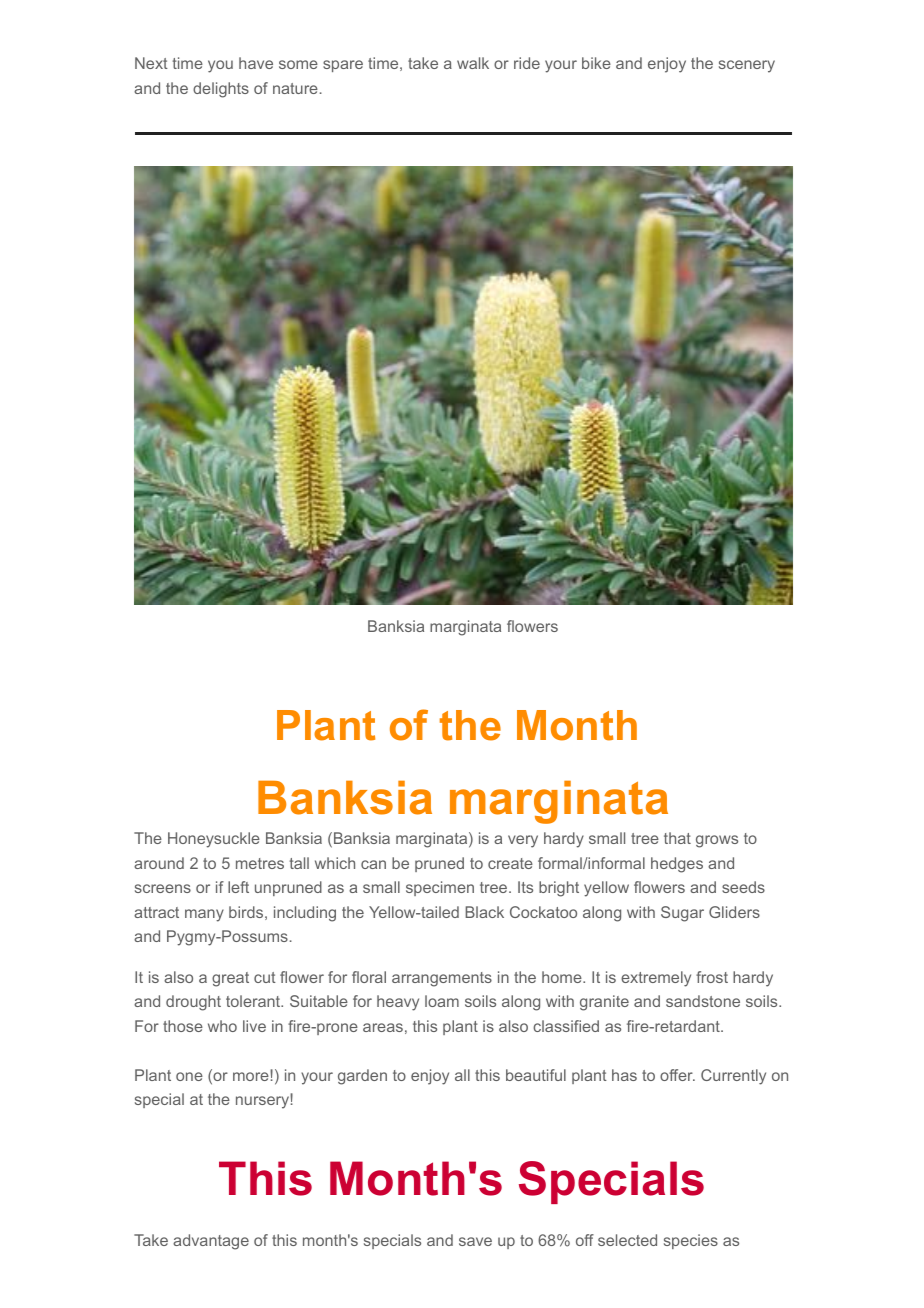  Describe the element at coordinates (473, 63) in the image. I see `walk` at that location.
